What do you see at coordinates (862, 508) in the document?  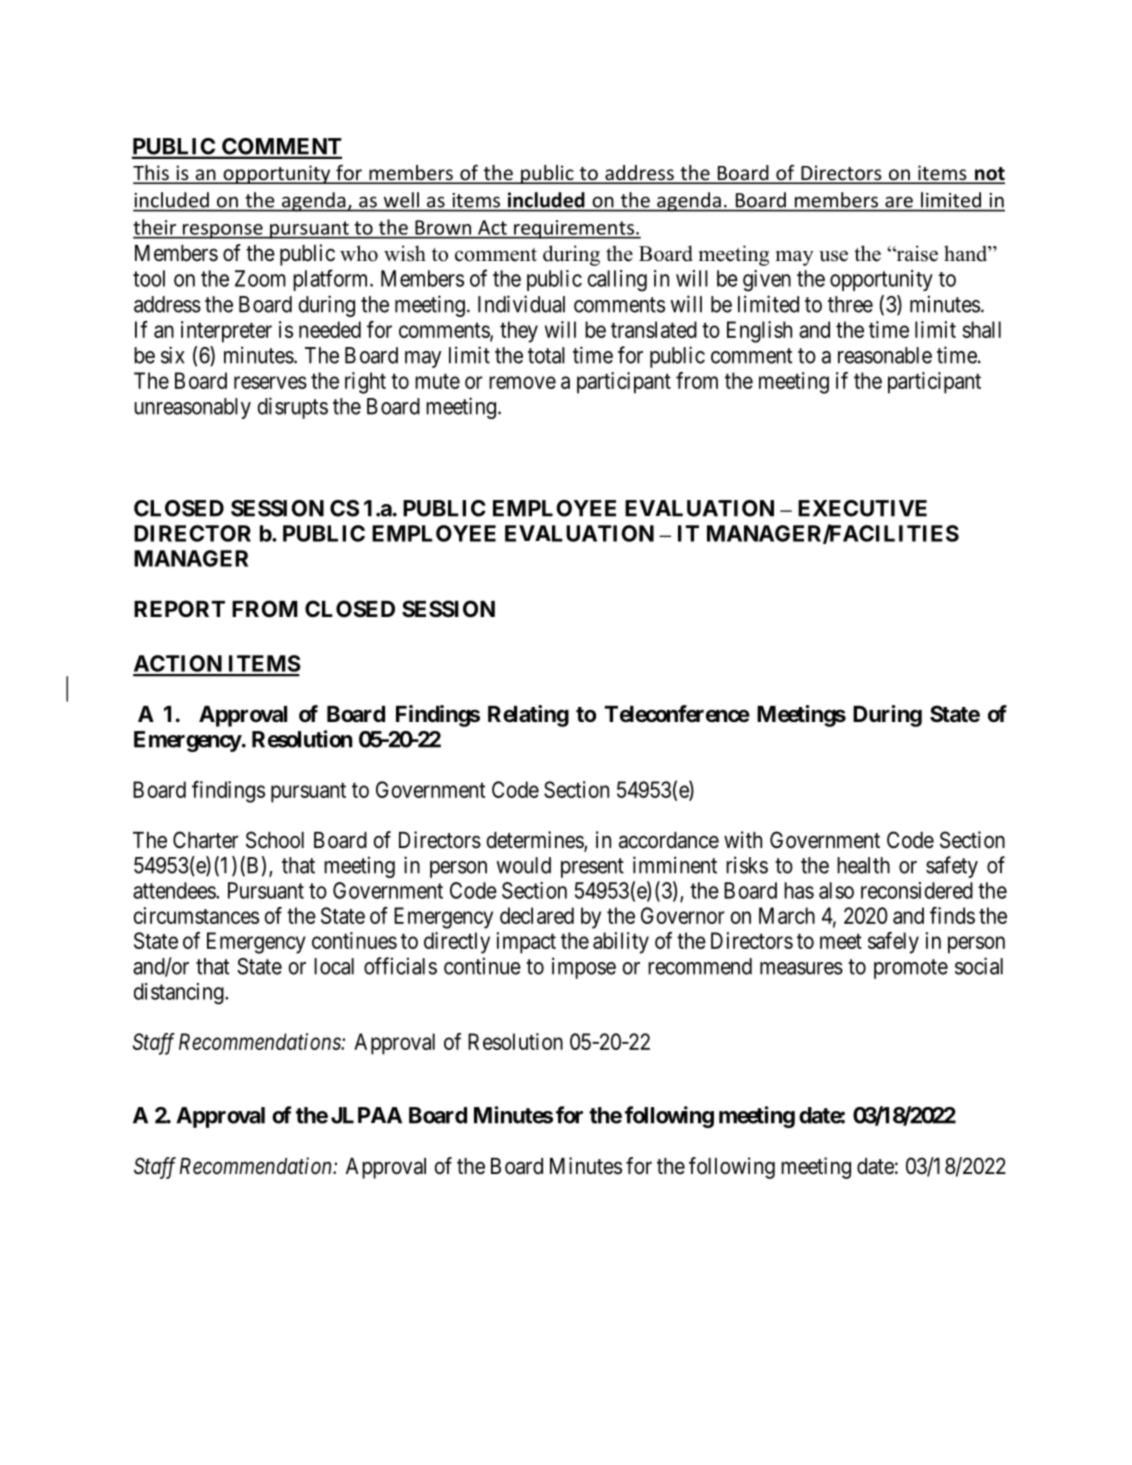 I see `EXECUTIVE` at bounding box center [862, 508].
